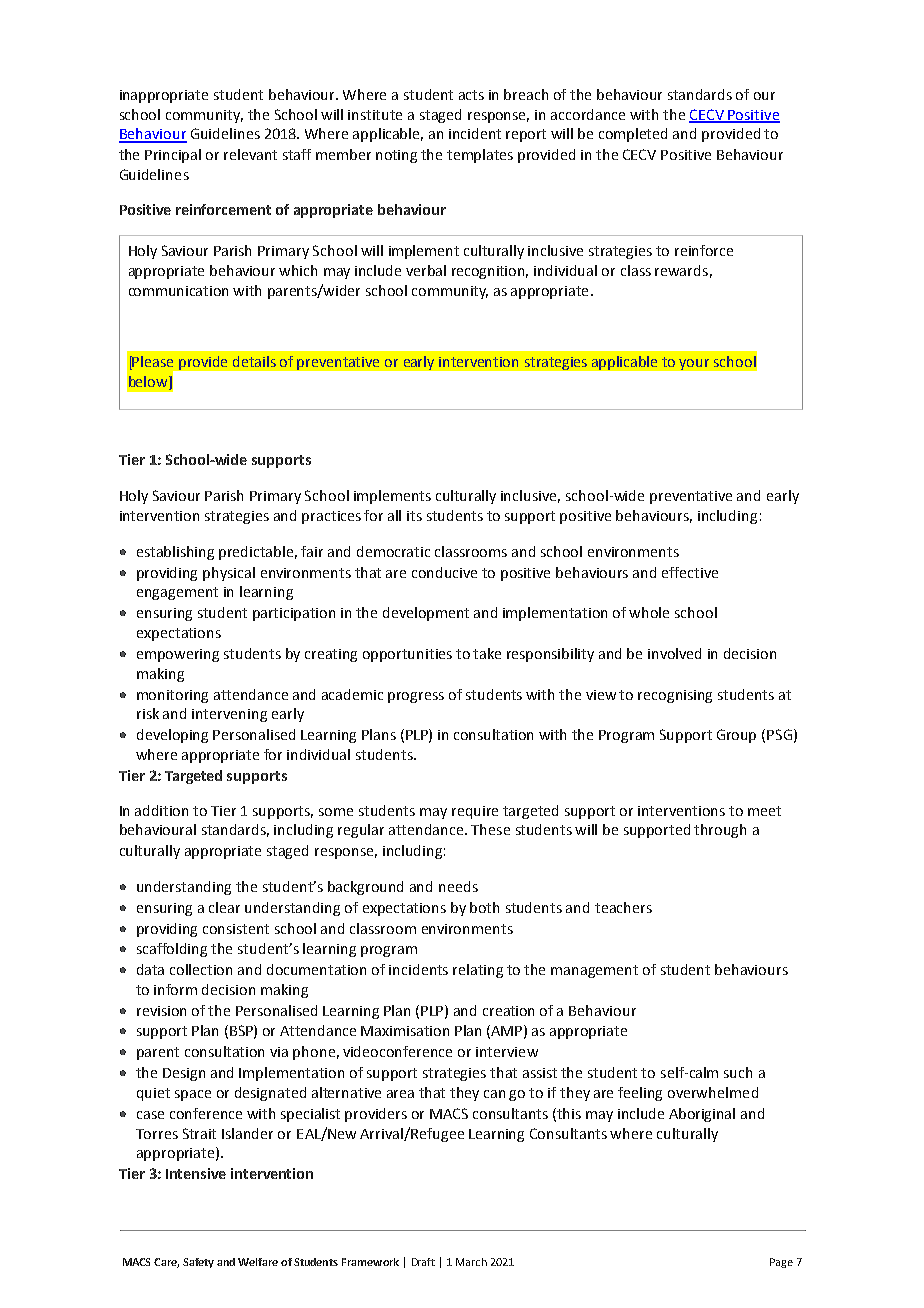 The width and height of the screenshot is (924, 1308). What do you see at coordinates (781, 1263) in the screenshot?
I see `Page` at bounding box center [781, 1263].
